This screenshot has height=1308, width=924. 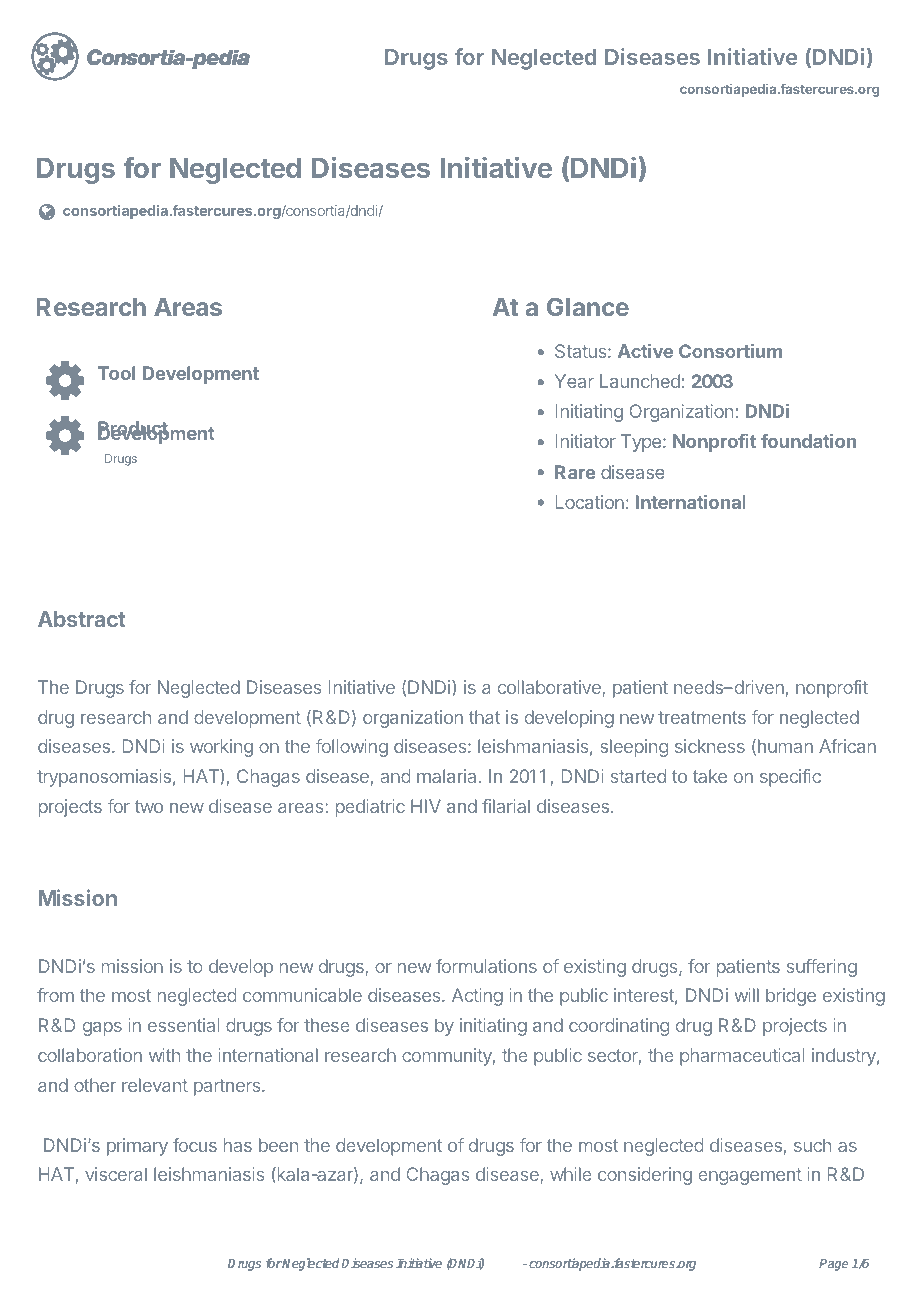 What do you see at coordinates (116, 1174) in the screenshot?
I see `visceral` at bounding box center [116, 1174].
